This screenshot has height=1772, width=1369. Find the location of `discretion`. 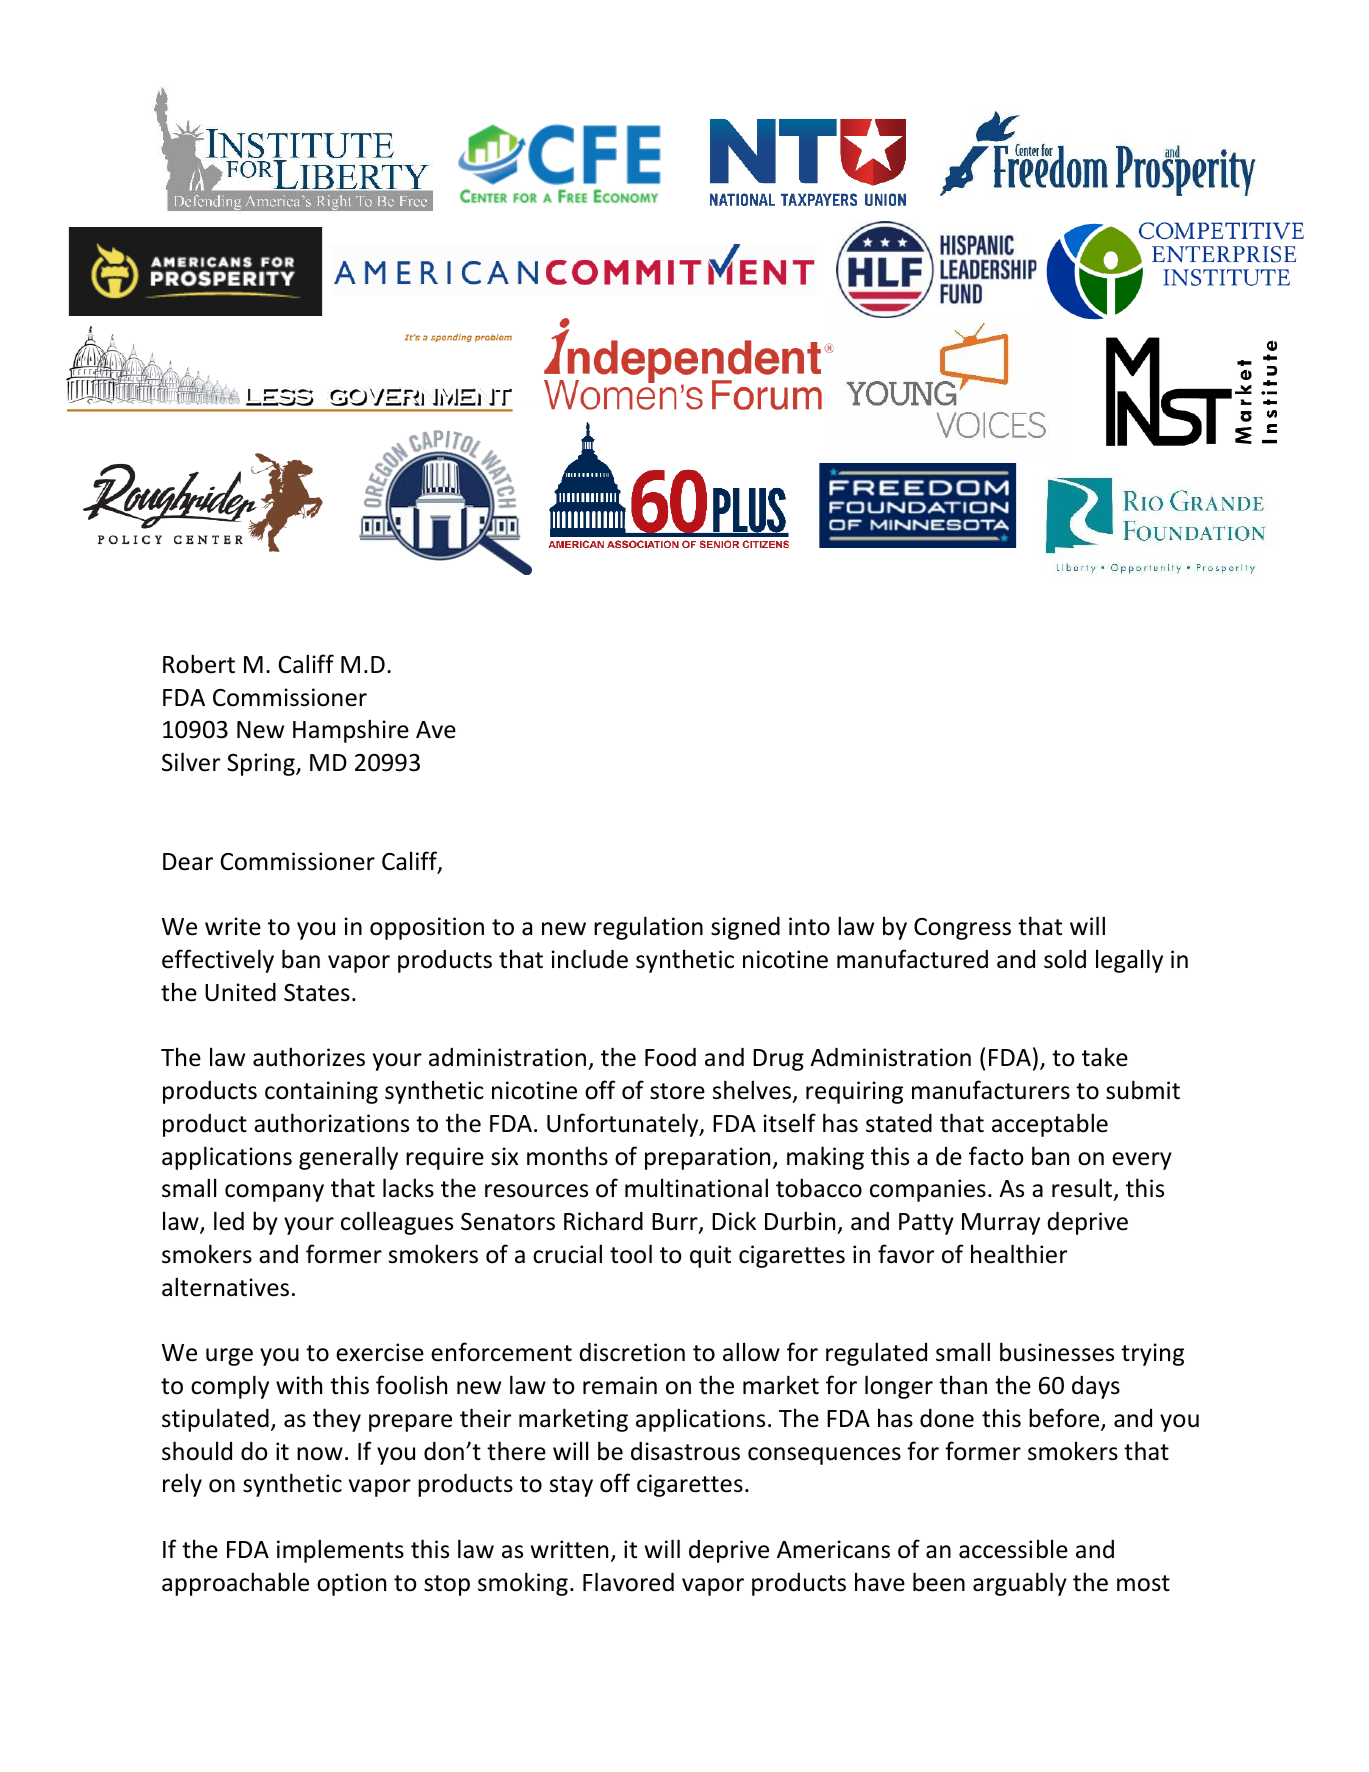

discretion is located at coordinates (632, 1352).
